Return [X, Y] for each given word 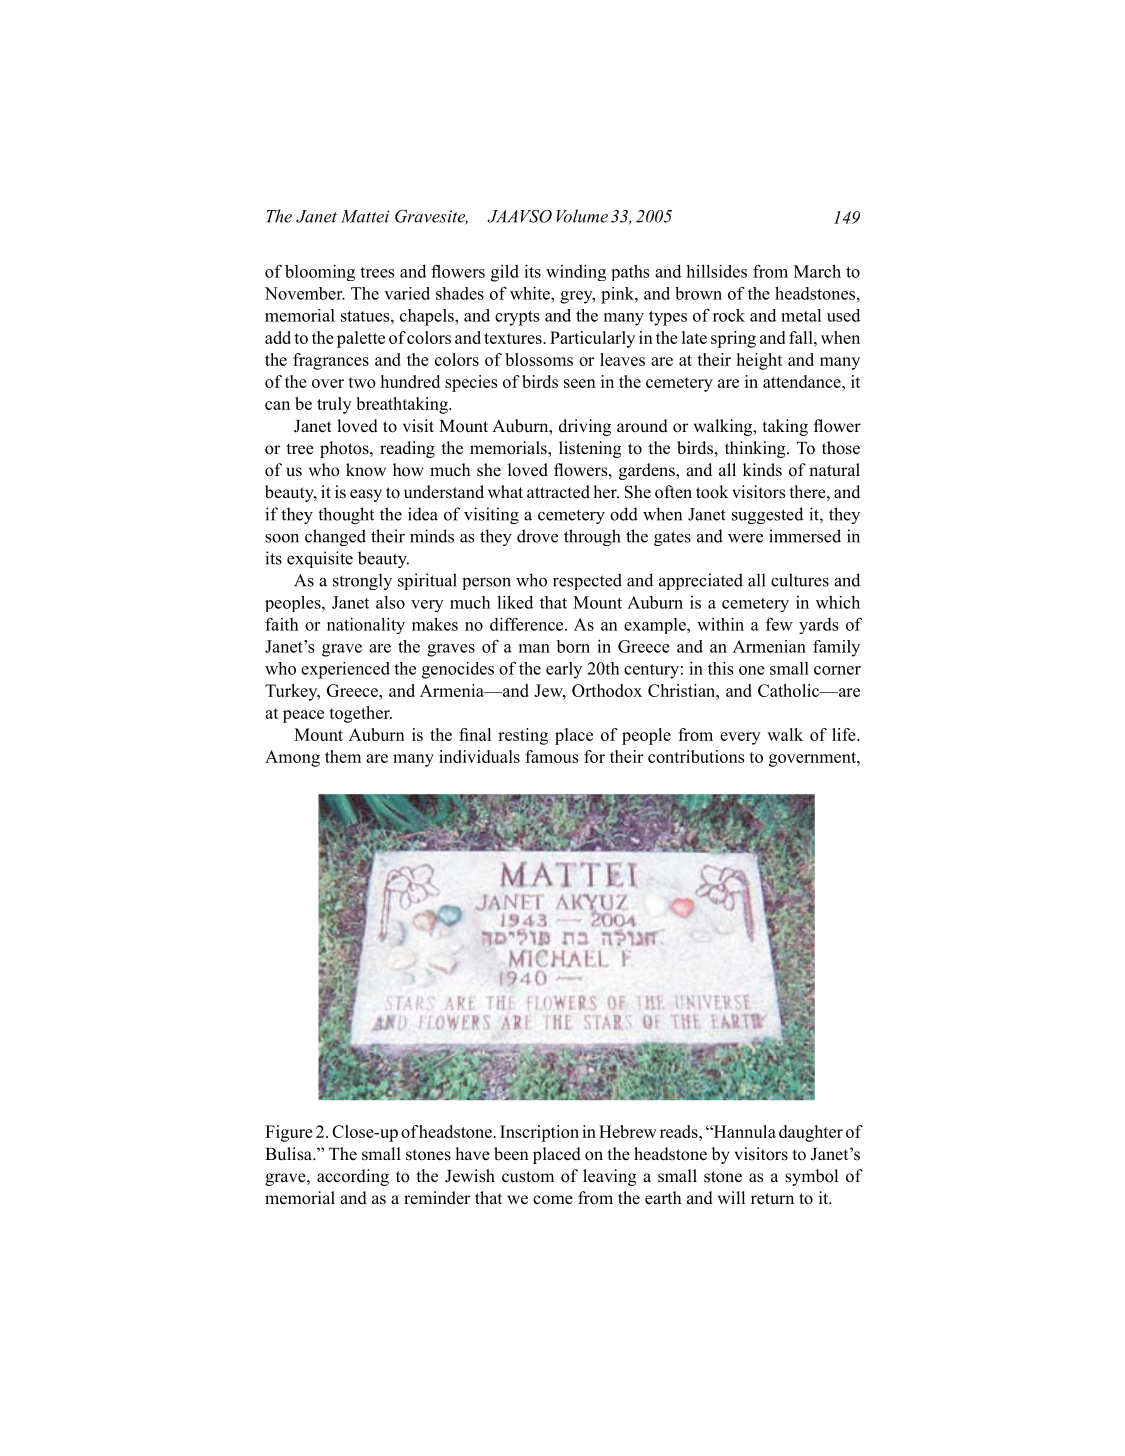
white [531, 293]
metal [801, 315]
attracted [558, 492]
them [343, 756]
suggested [767, 515]
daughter [811, 1133]
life [845, 734]
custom [528, 1177]
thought [346, 515]
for [594, 756]
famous [552, 756]
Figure [289, 1133]
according [353, 1177]
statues [366, 316]
